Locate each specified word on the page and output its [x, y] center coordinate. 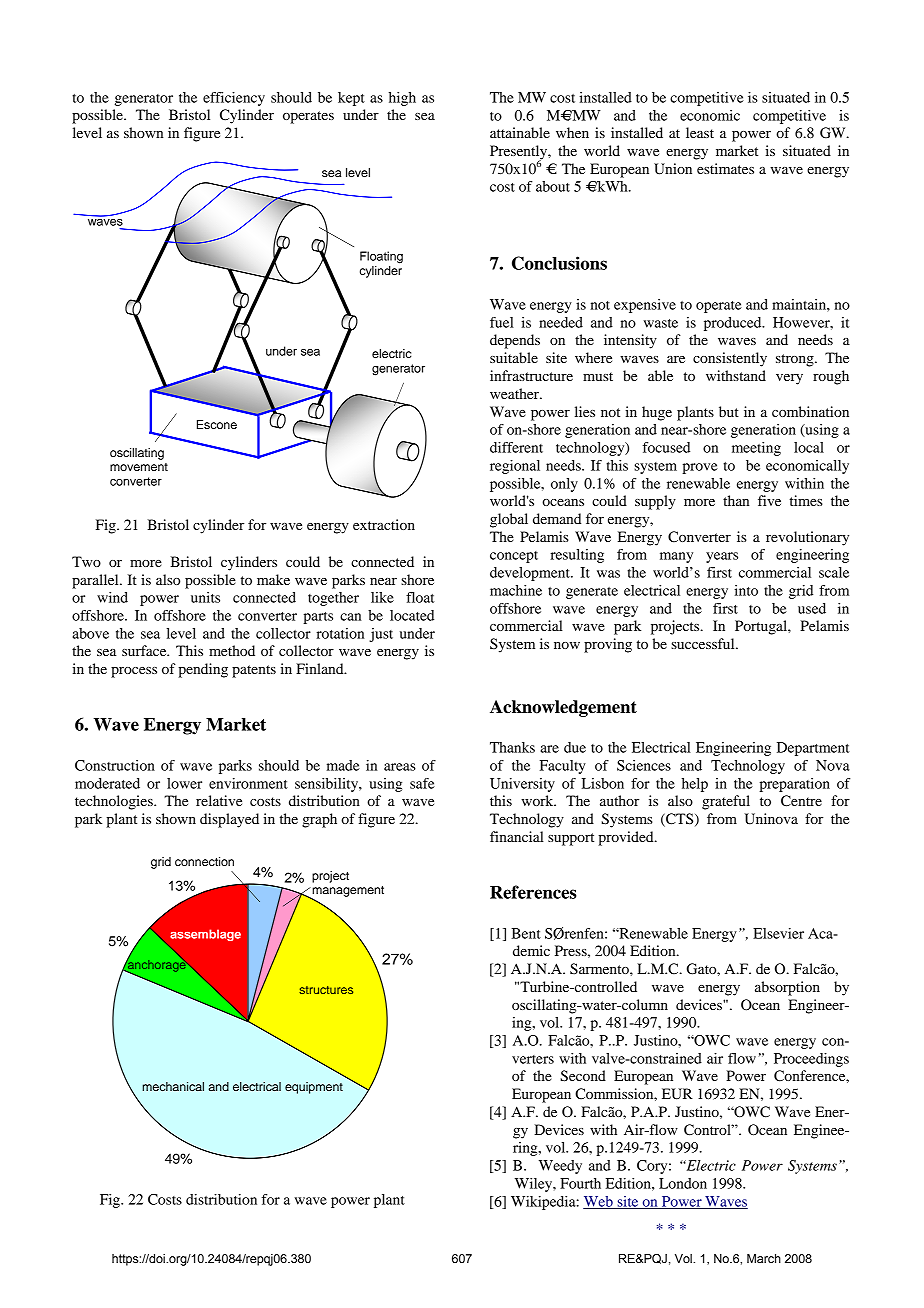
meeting [756, 449]
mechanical [173, 1086]
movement [139, 467]
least [700, 132]
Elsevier [778, 933]
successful [704, 643]
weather [515, 393]
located [412, 615]
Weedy [560, 1167]
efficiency [234, 99]
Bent [526, 933]
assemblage [205, 935]
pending [203, 670]
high [402, 99]
